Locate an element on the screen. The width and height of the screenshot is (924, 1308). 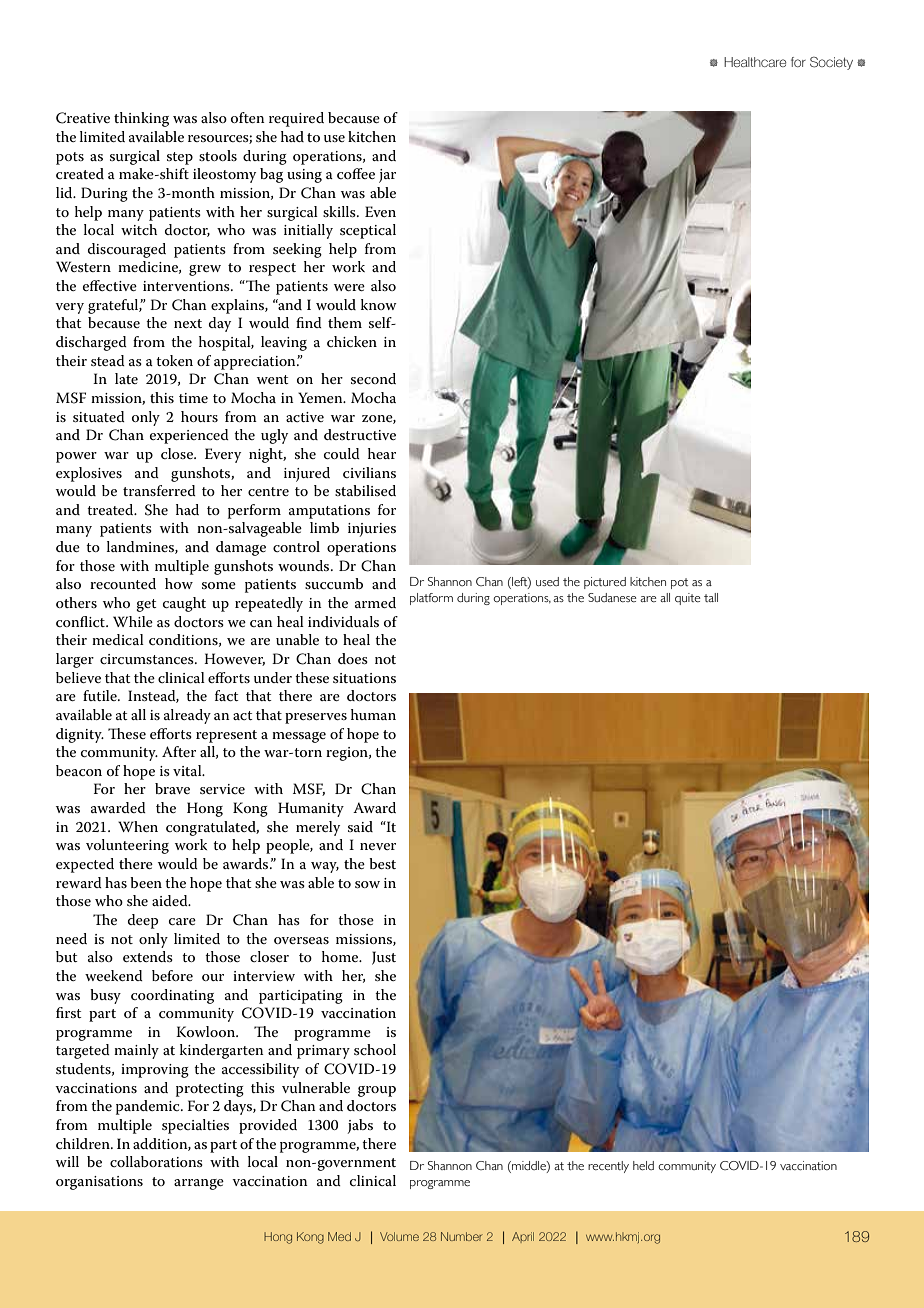
jar is located at coordinates (387, 176).
